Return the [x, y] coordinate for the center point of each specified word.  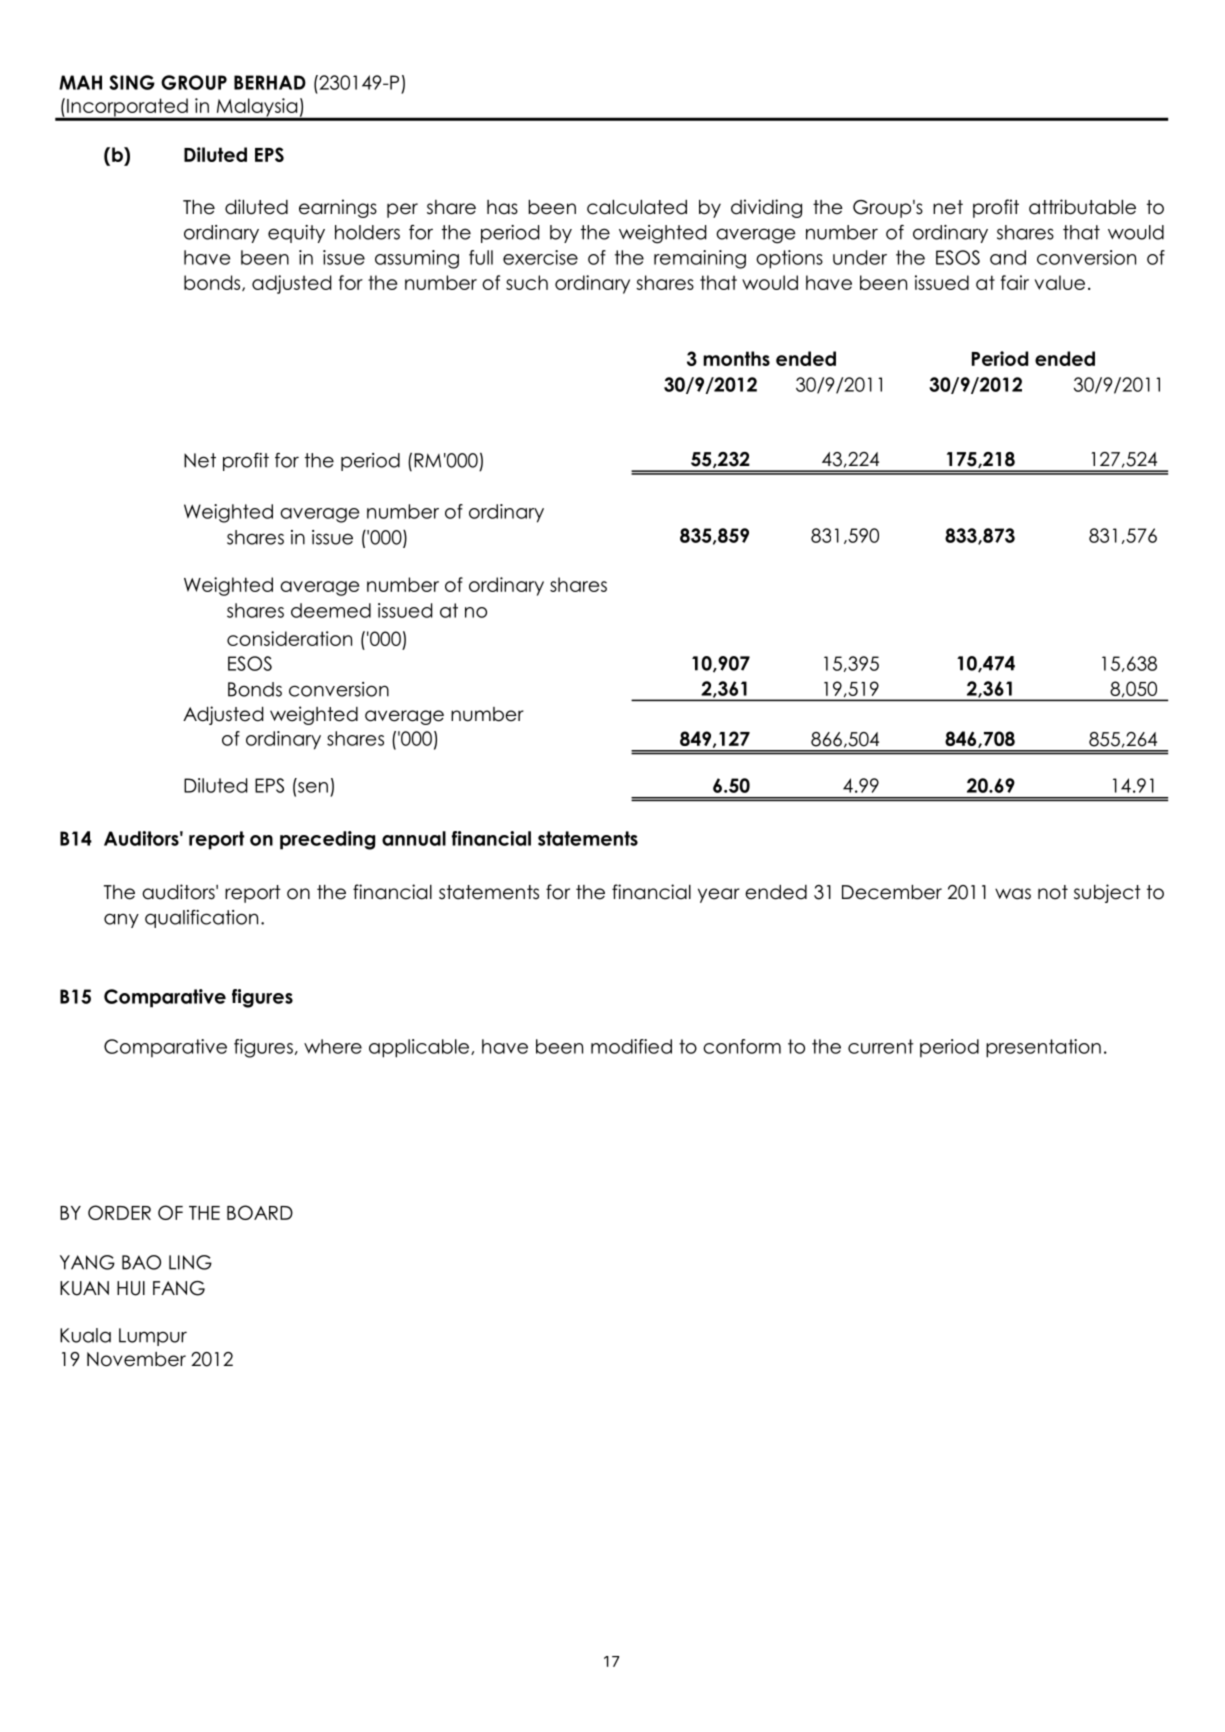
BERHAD [270, 82]
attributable [1082, 207]
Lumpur [153, 1337]
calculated [637, 207]
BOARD [260, 1212]
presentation [1043, 1048]
